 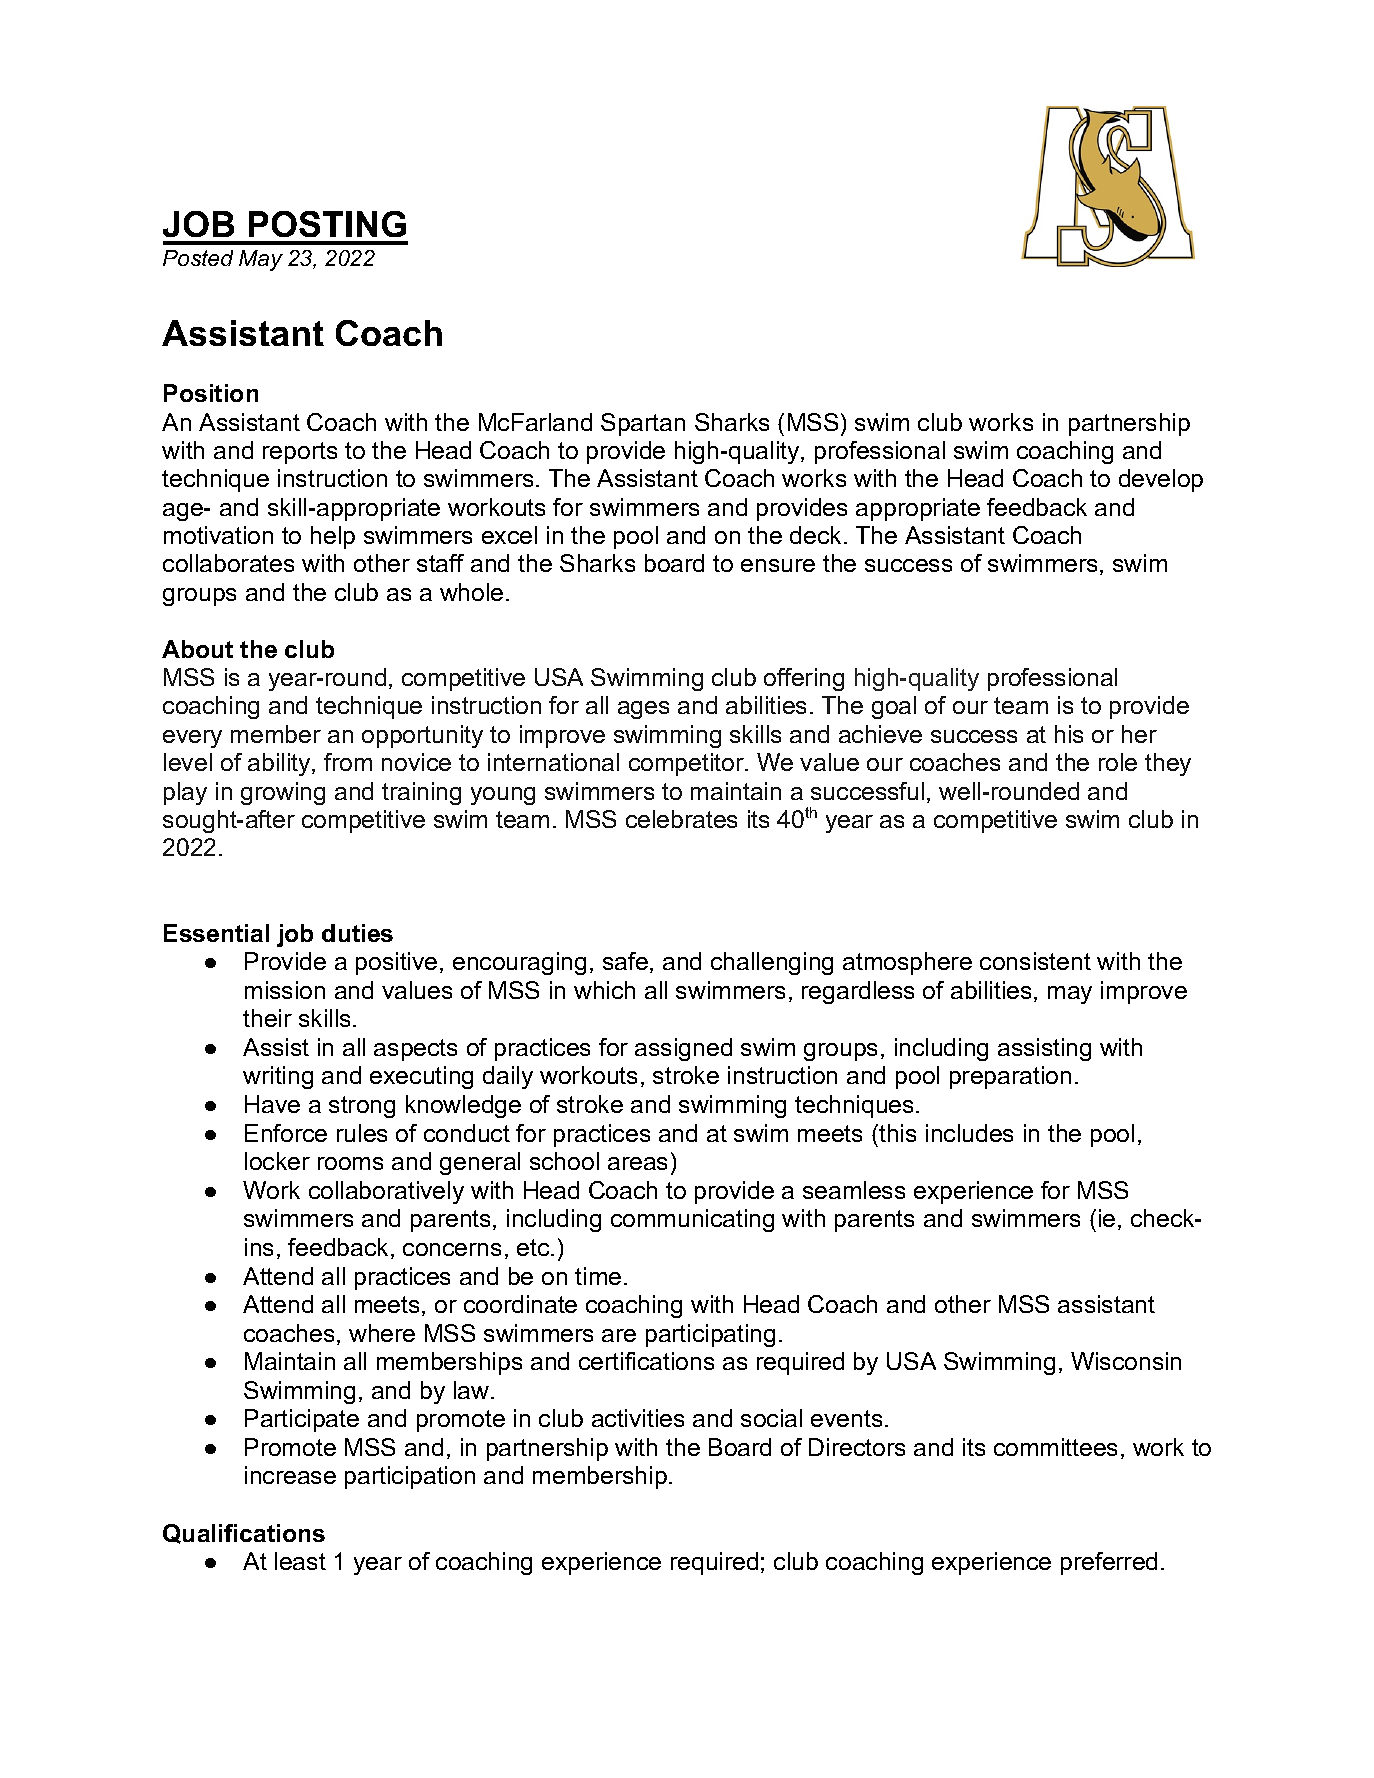 I want to click on preparation, so click(x=1010, y=1077).
